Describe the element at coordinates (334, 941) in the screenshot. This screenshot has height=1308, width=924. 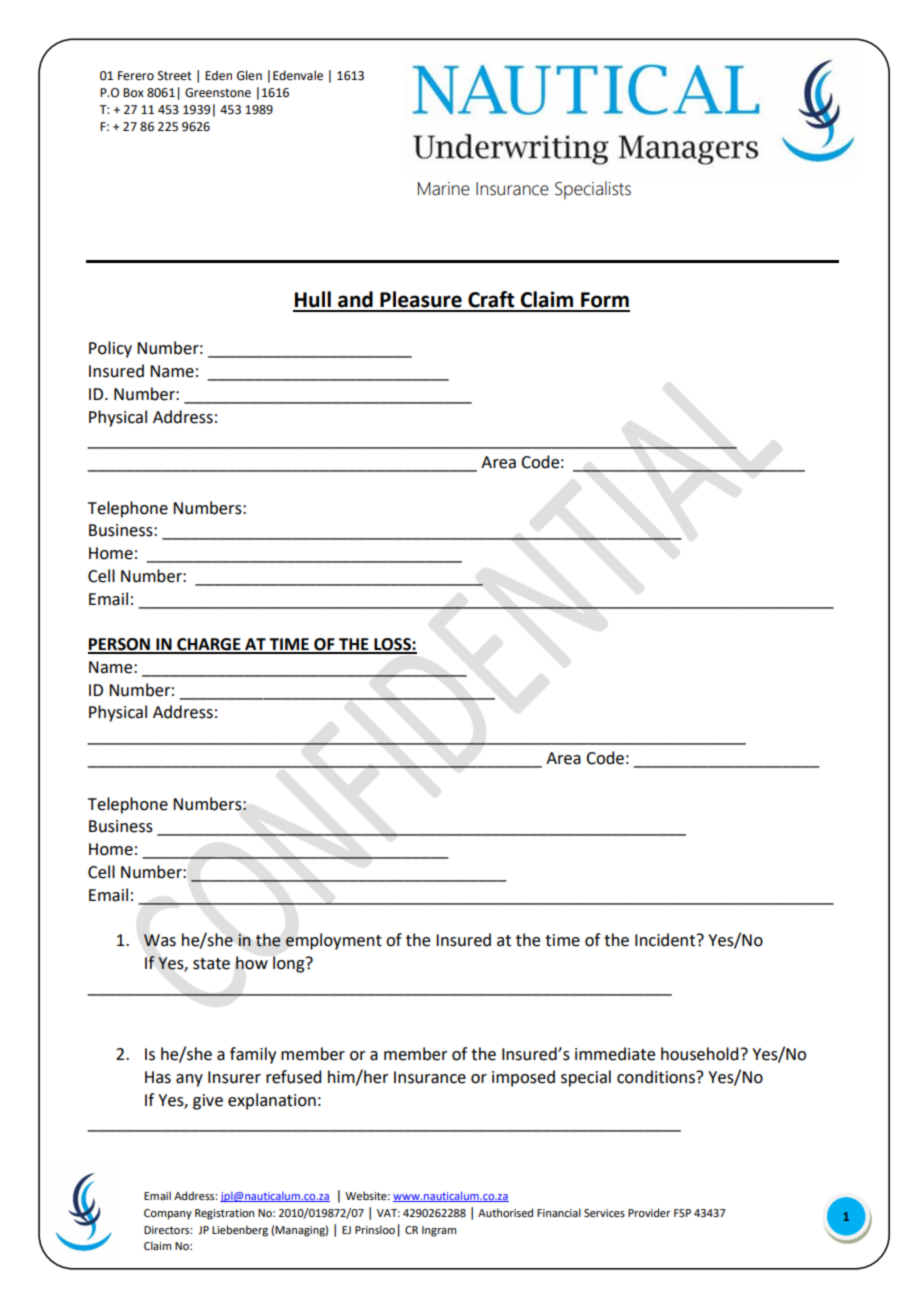
I see `employment` at that location.
